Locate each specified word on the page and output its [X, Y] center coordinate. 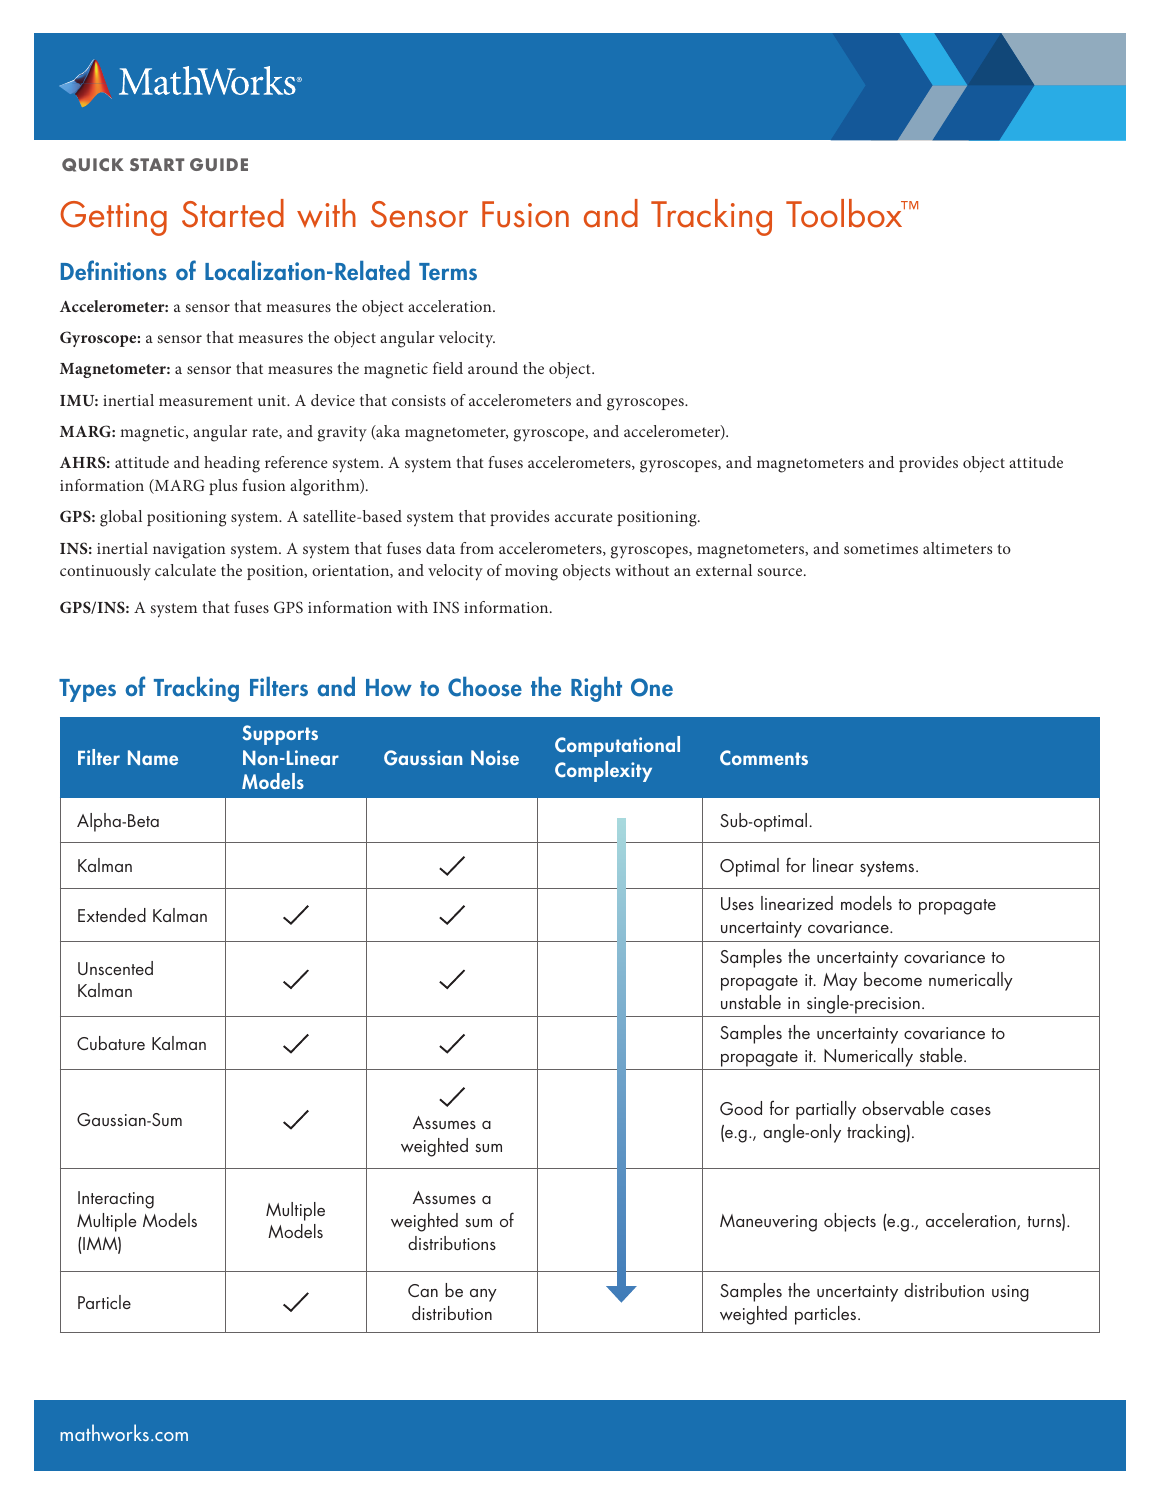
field [448, 368]
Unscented [115, 968]
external [724, 570]
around [493, 368]
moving [531, 573]
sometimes [881, 548]
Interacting [116, 1200]
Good [741, 1108]
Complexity [603, 771]
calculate [185, 570]
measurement [206, 401]
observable [903, 1108]
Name [153, 757]
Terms [448, 272]
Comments [764, 757]
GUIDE [219, 164]
